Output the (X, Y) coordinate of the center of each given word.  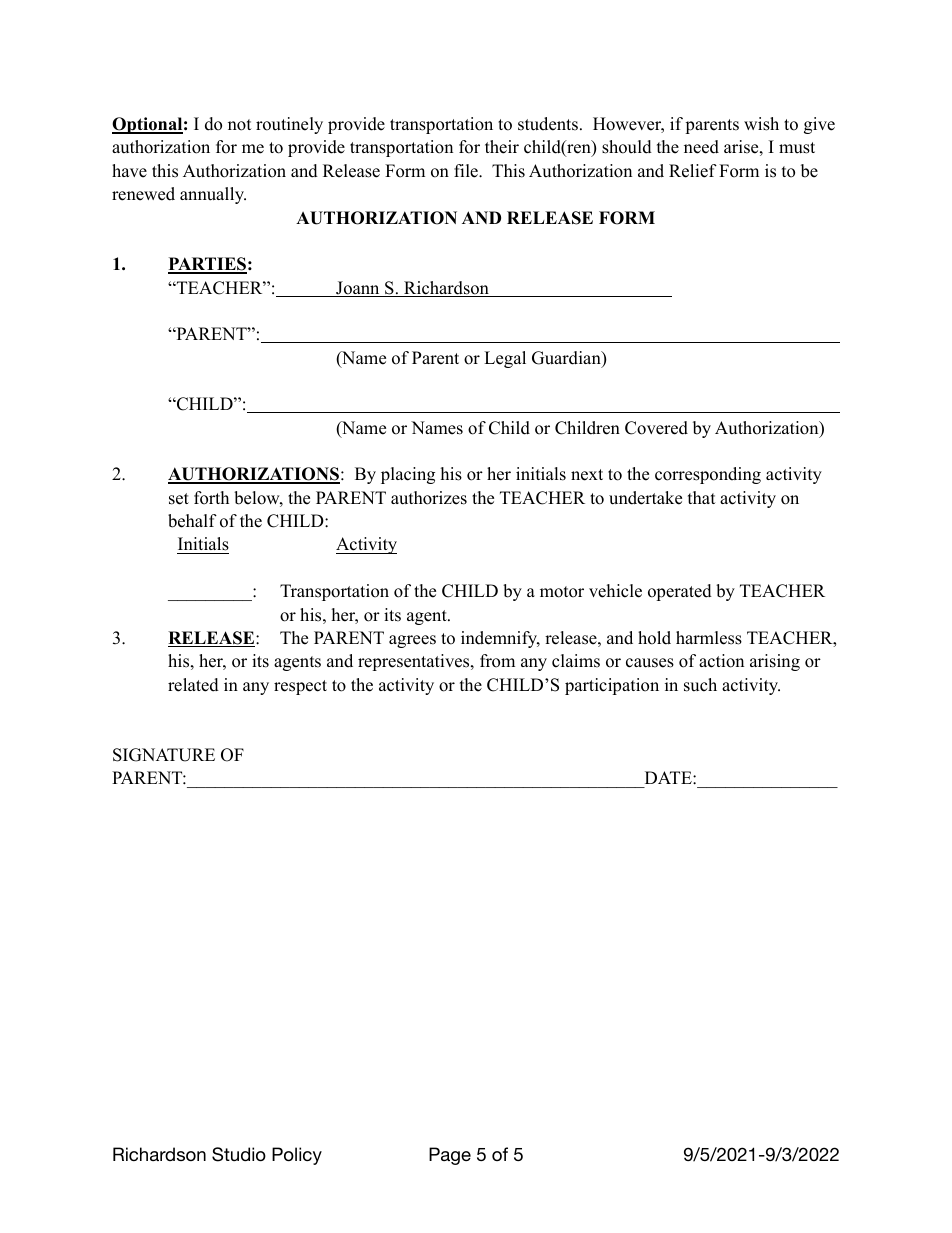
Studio (239, 1154)
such (700, 685)
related (193, 685)
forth (211, 498)
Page (450, 1156)
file (467, 171)
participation (612, 686)
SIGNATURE (164, 755)
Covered (656, 428)
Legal (505, 359)
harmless (709, 638)
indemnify (500, 639)
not (240, 125)
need (701, 147)
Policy (297, 1156)
